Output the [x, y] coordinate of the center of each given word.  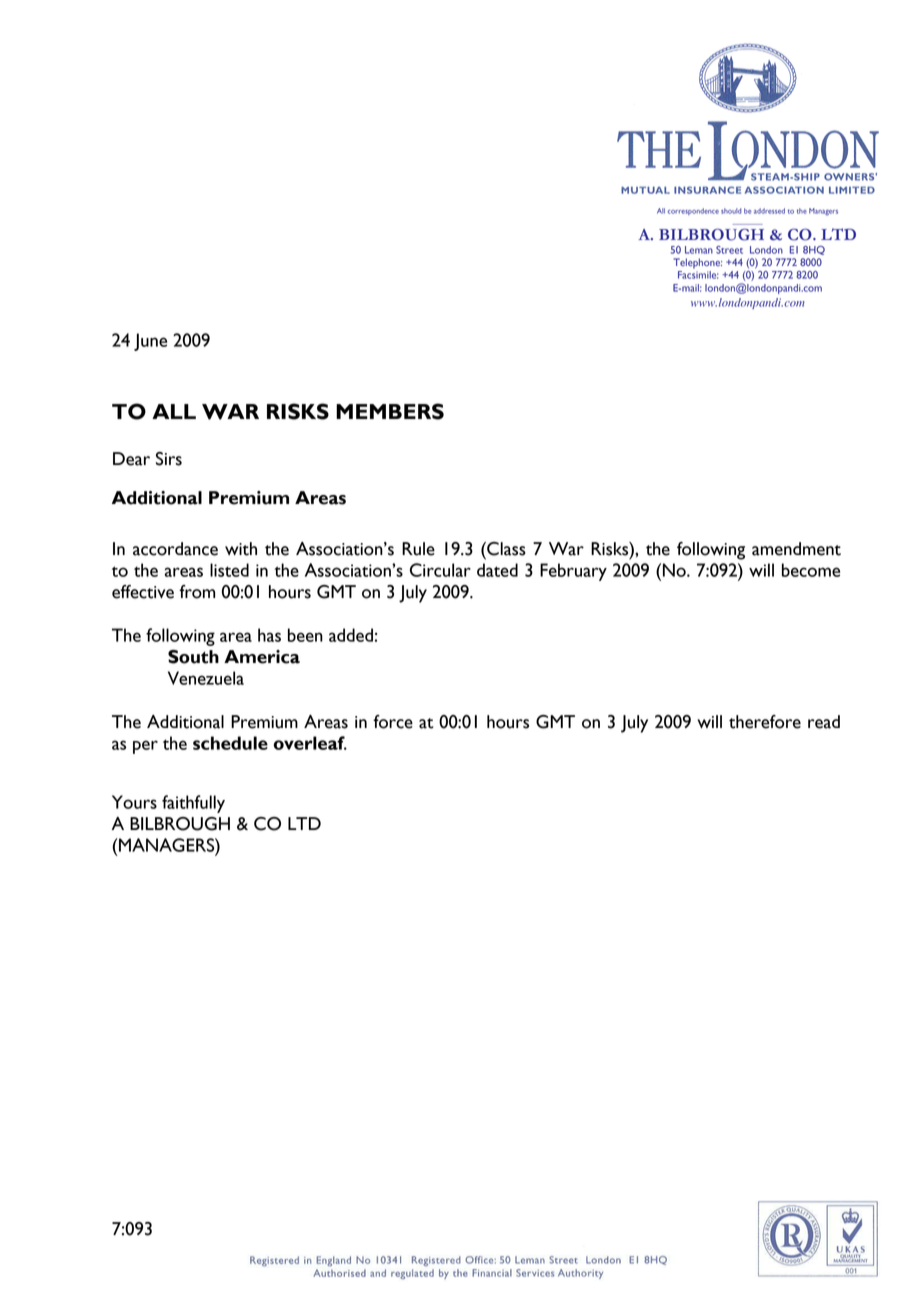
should [731, 211]
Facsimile [698, 275]
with [241, 549]
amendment [796, 549]
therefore [765, 722]
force [393, 722]
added [351, 635]
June [150, 342]
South [193, 657]
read [824, 722]
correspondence [693, 211]
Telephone [697, 263]
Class [505, 549]
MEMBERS [390, 411]
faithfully [193, 804]
